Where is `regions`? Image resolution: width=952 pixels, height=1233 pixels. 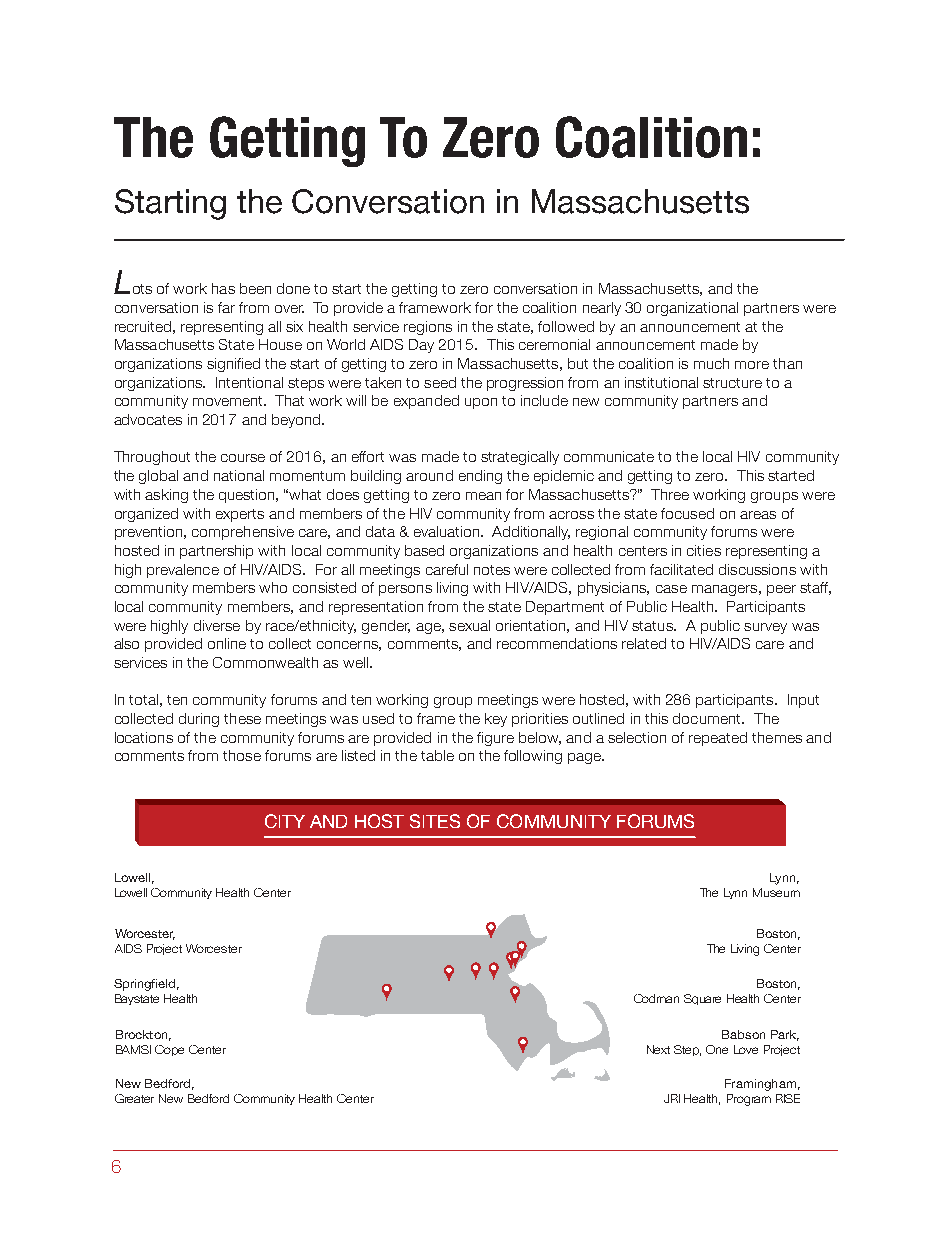
regions is located at coordinates (428, 328).
